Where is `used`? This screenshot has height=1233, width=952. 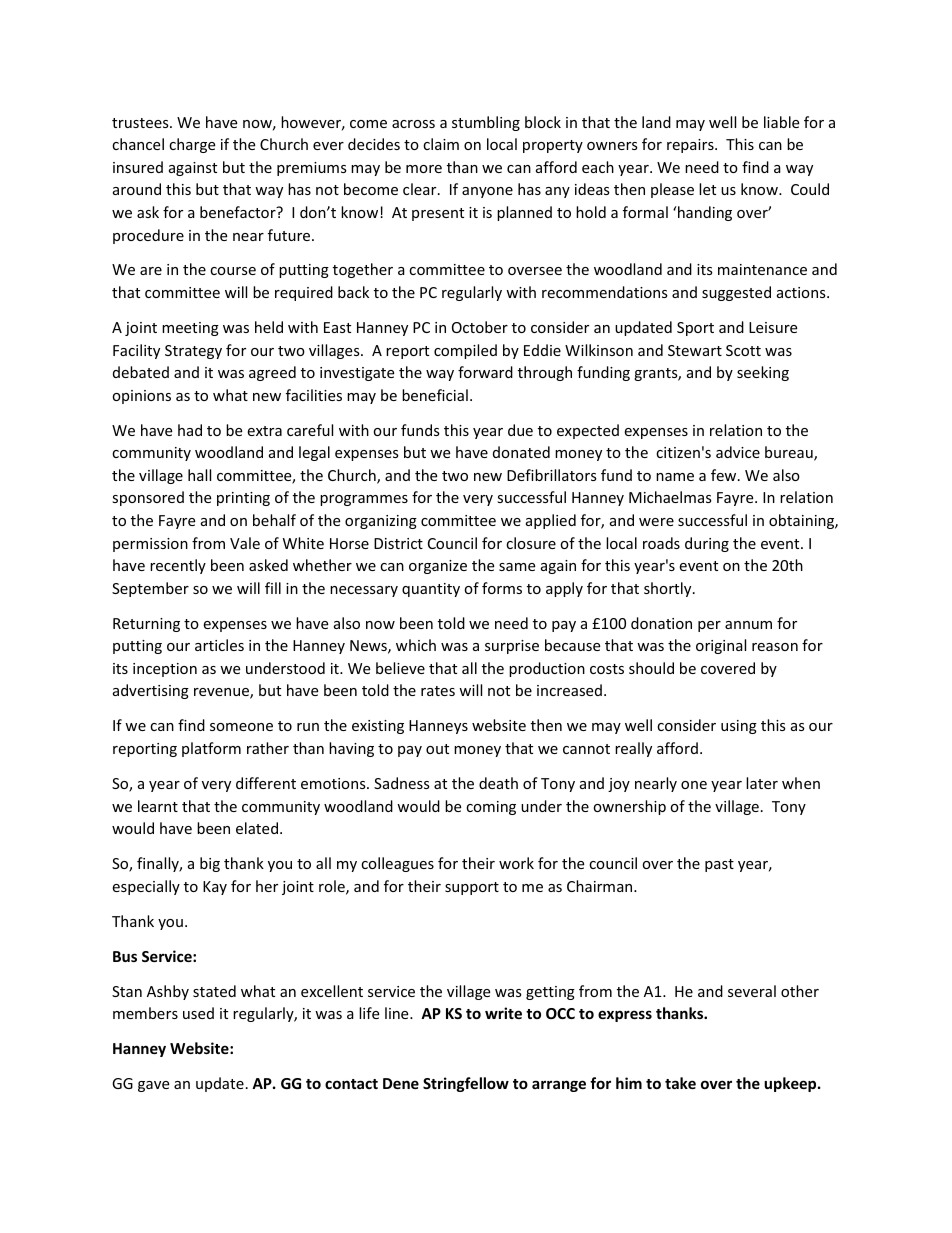
used is located at coordinates (198, 1013).
